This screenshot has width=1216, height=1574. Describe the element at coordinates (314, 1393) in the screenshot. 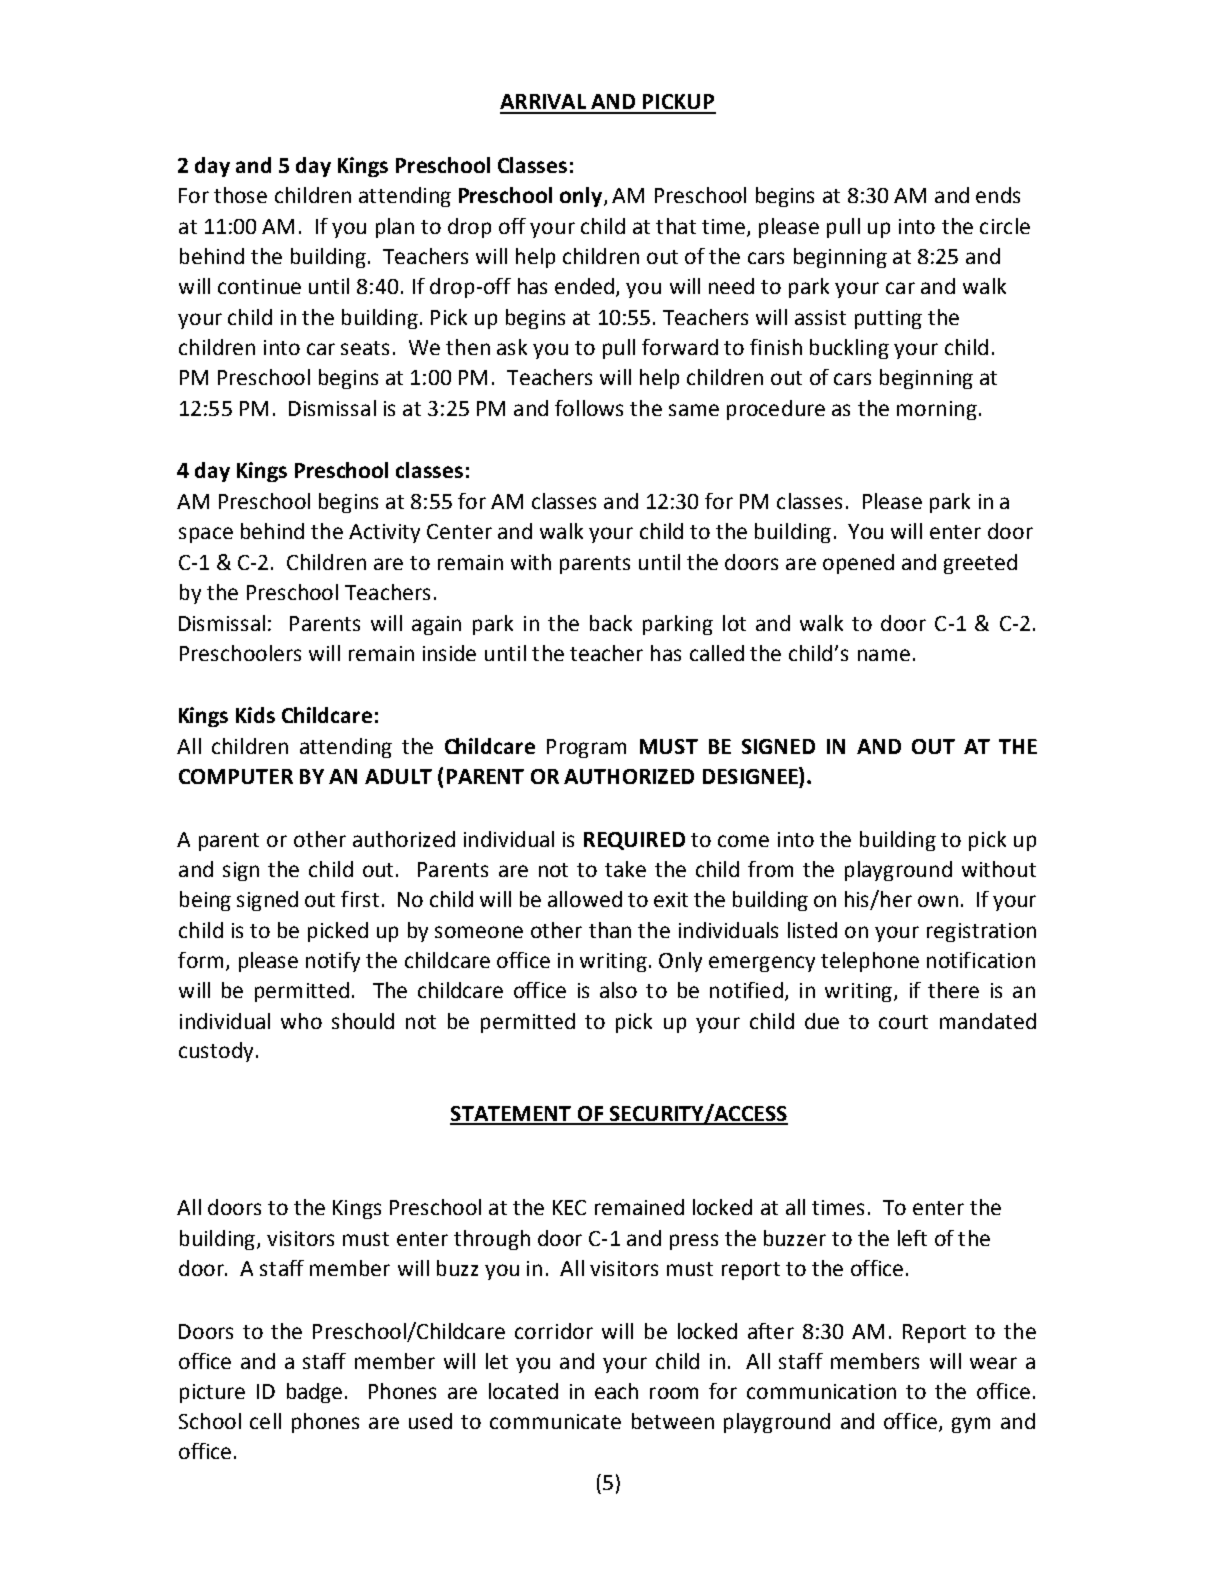

I see `badge` at that location.
